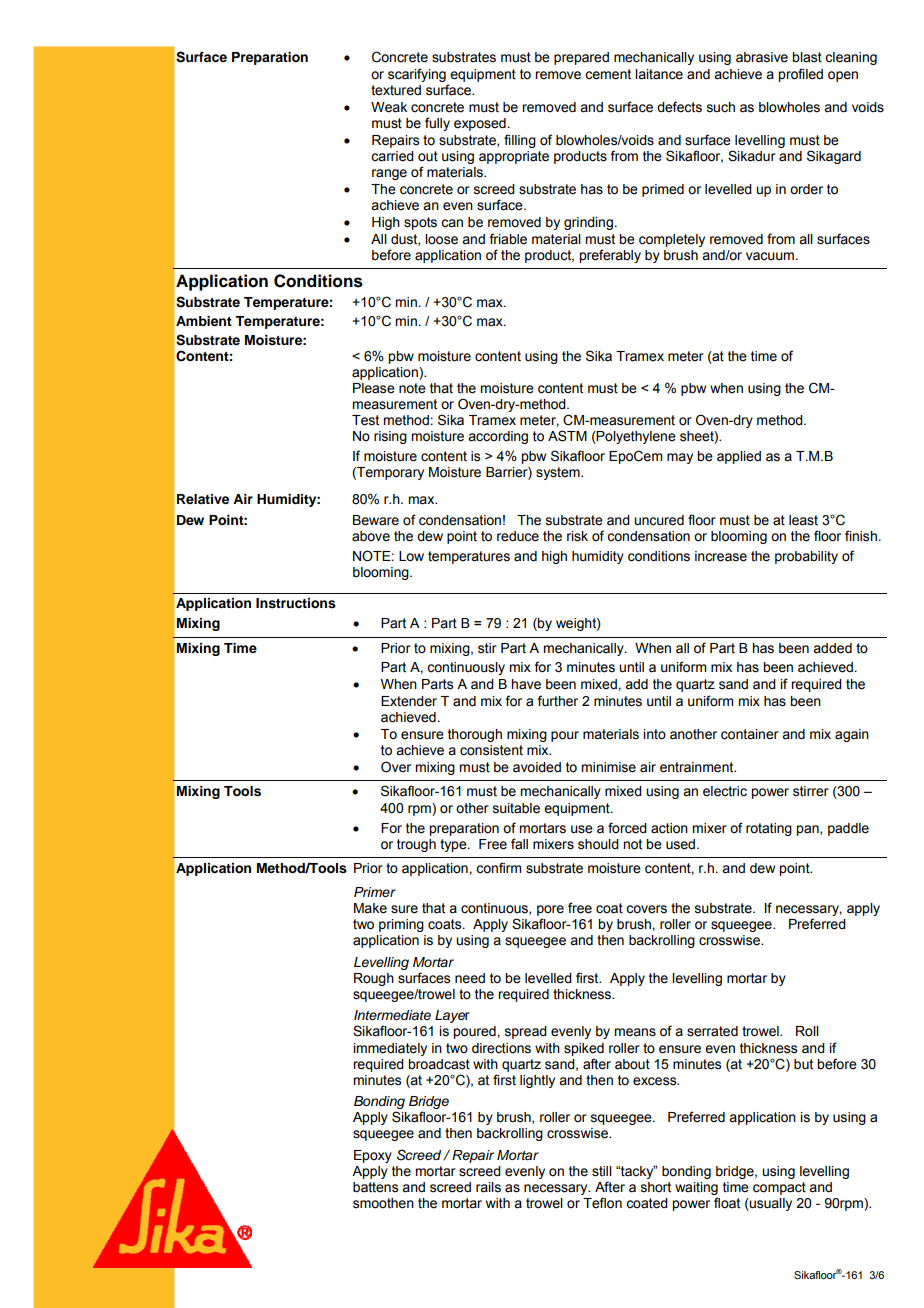 This image has width=924, height=1308. What do you see at coordinates (365, 420) in the image?
I see `Test` at bounding box center [365, 420].
